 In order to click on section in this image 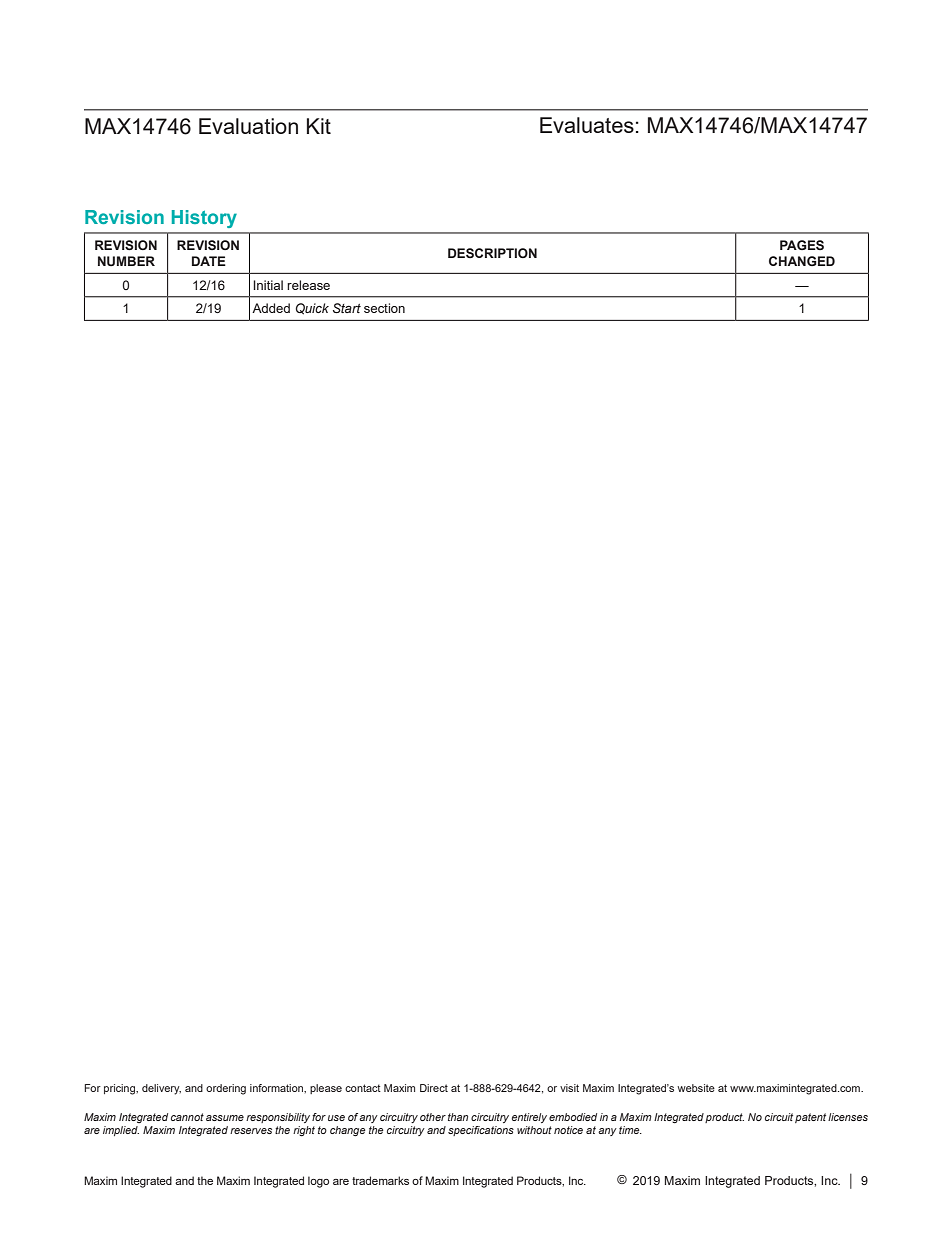, I will do `click(384, 308)`.
